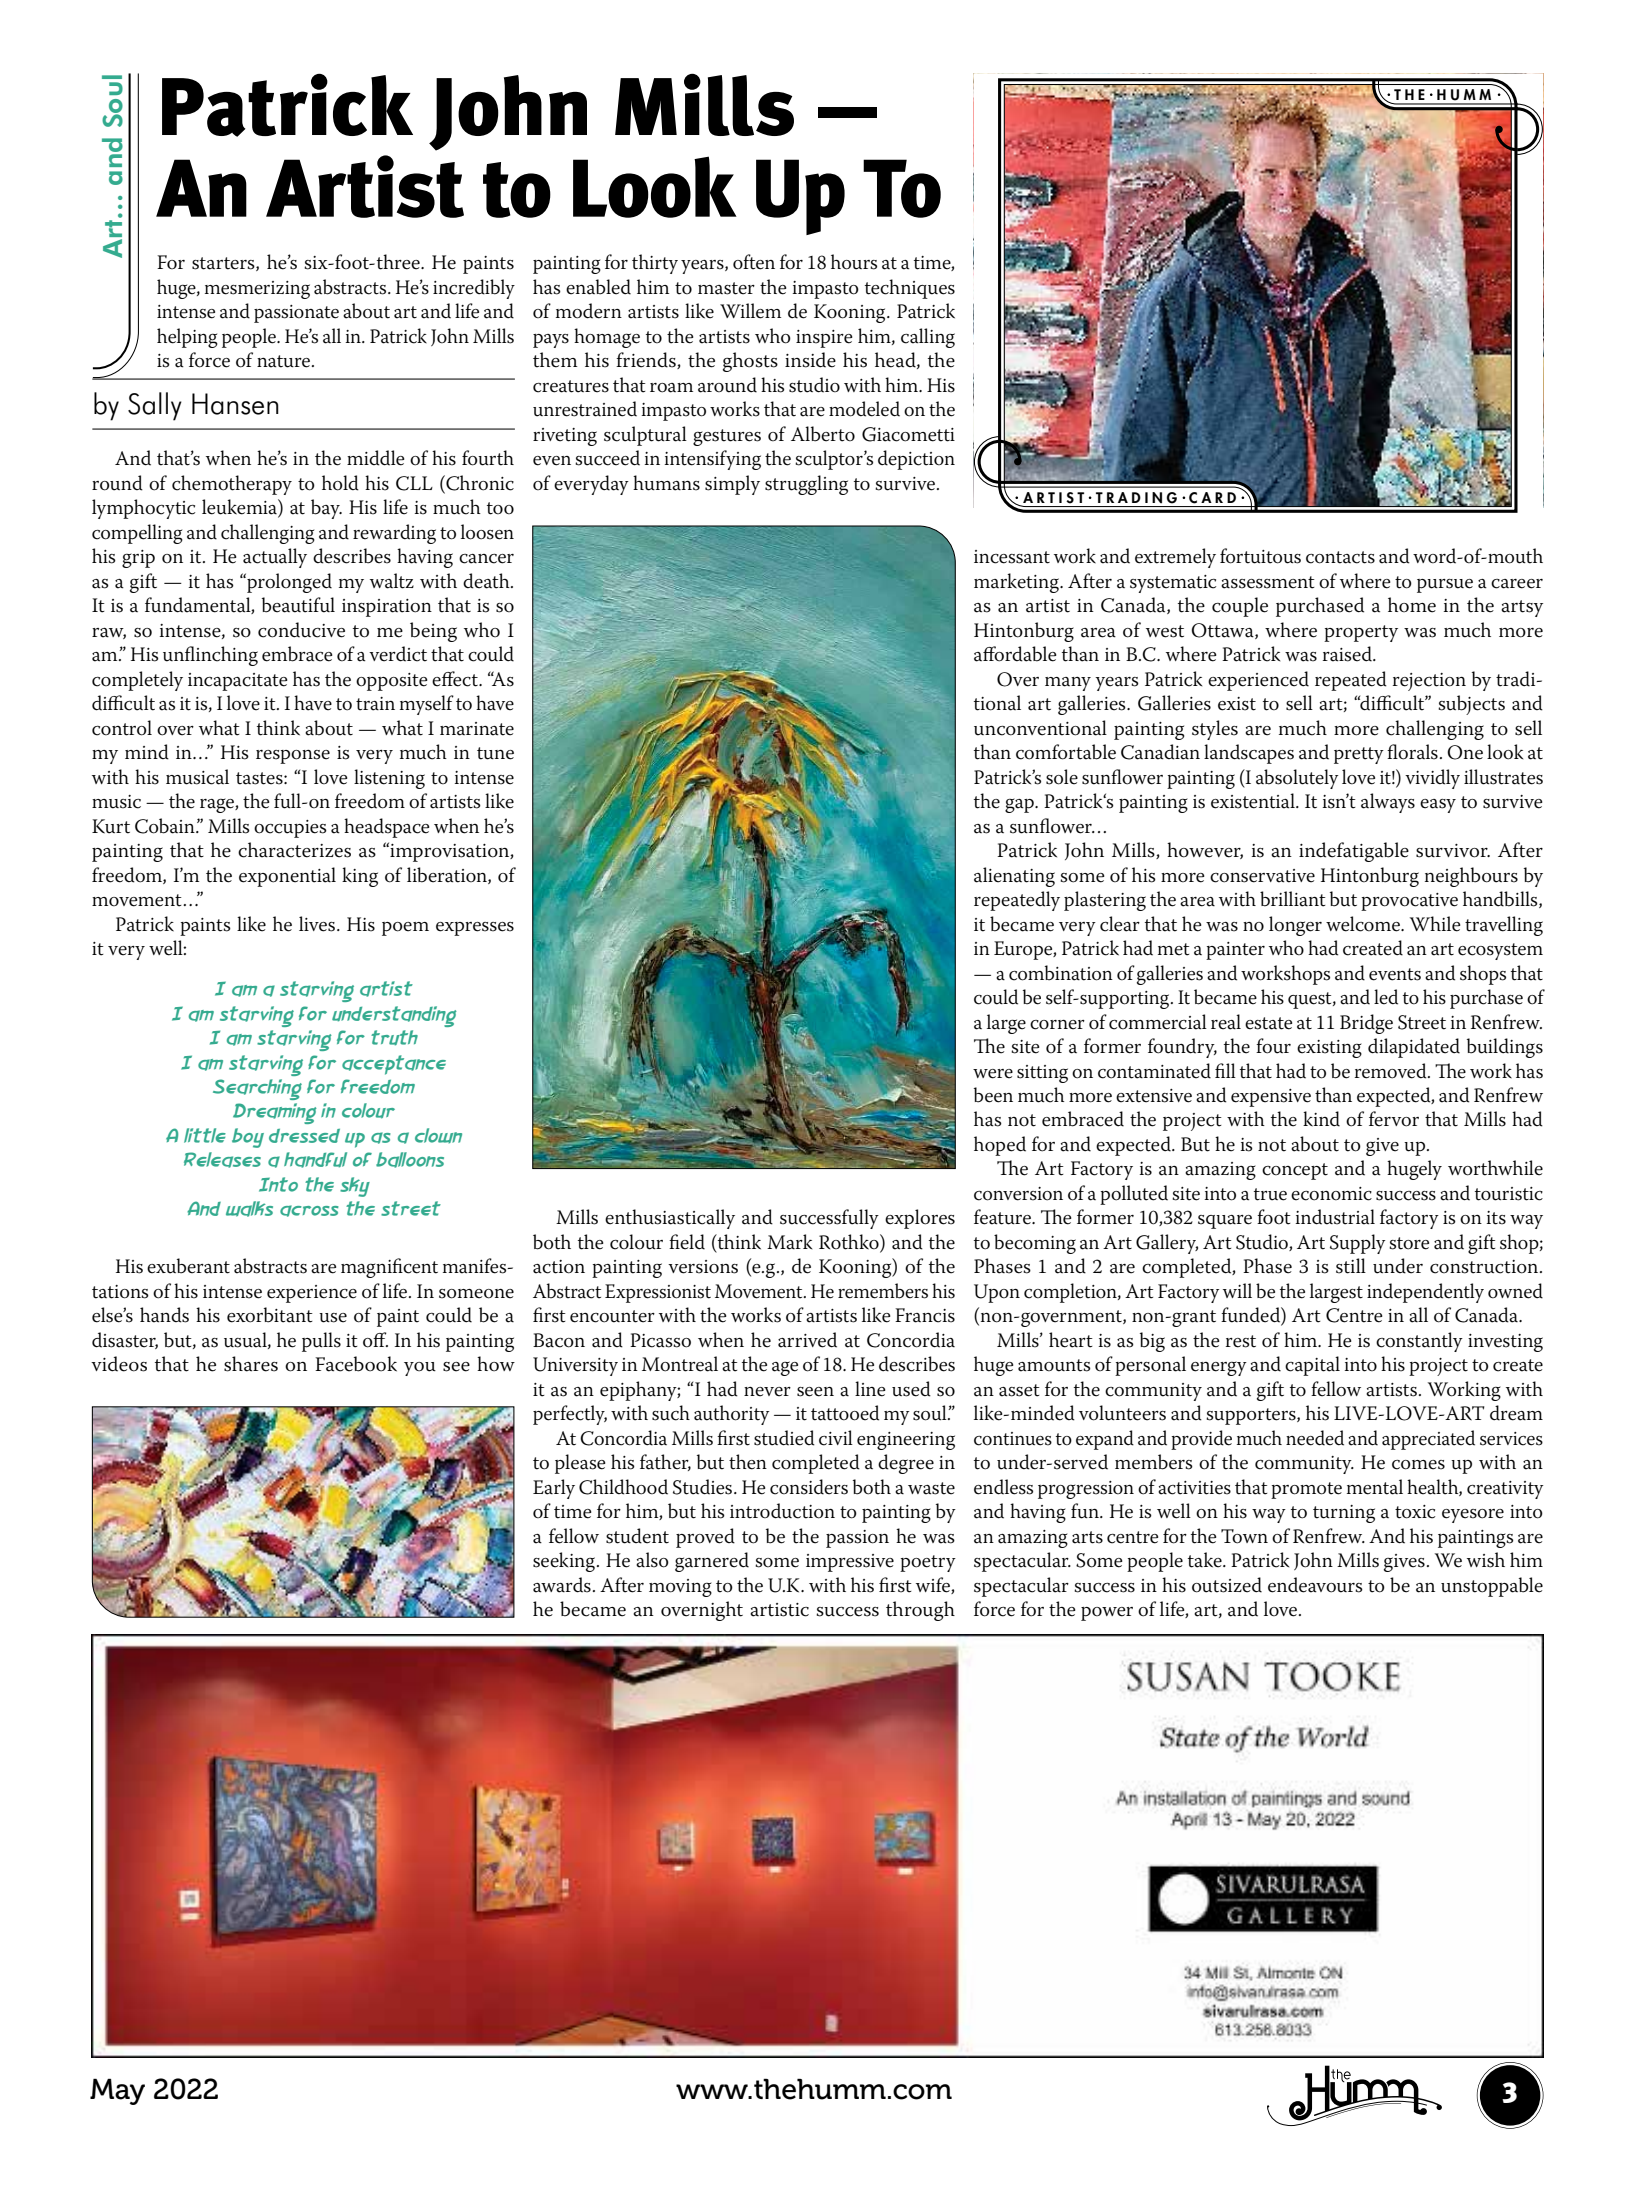  What do you see at coordinates (257, 290) in the screenshot?
I see `mesmerizing` at bounding box center [257, 290].
